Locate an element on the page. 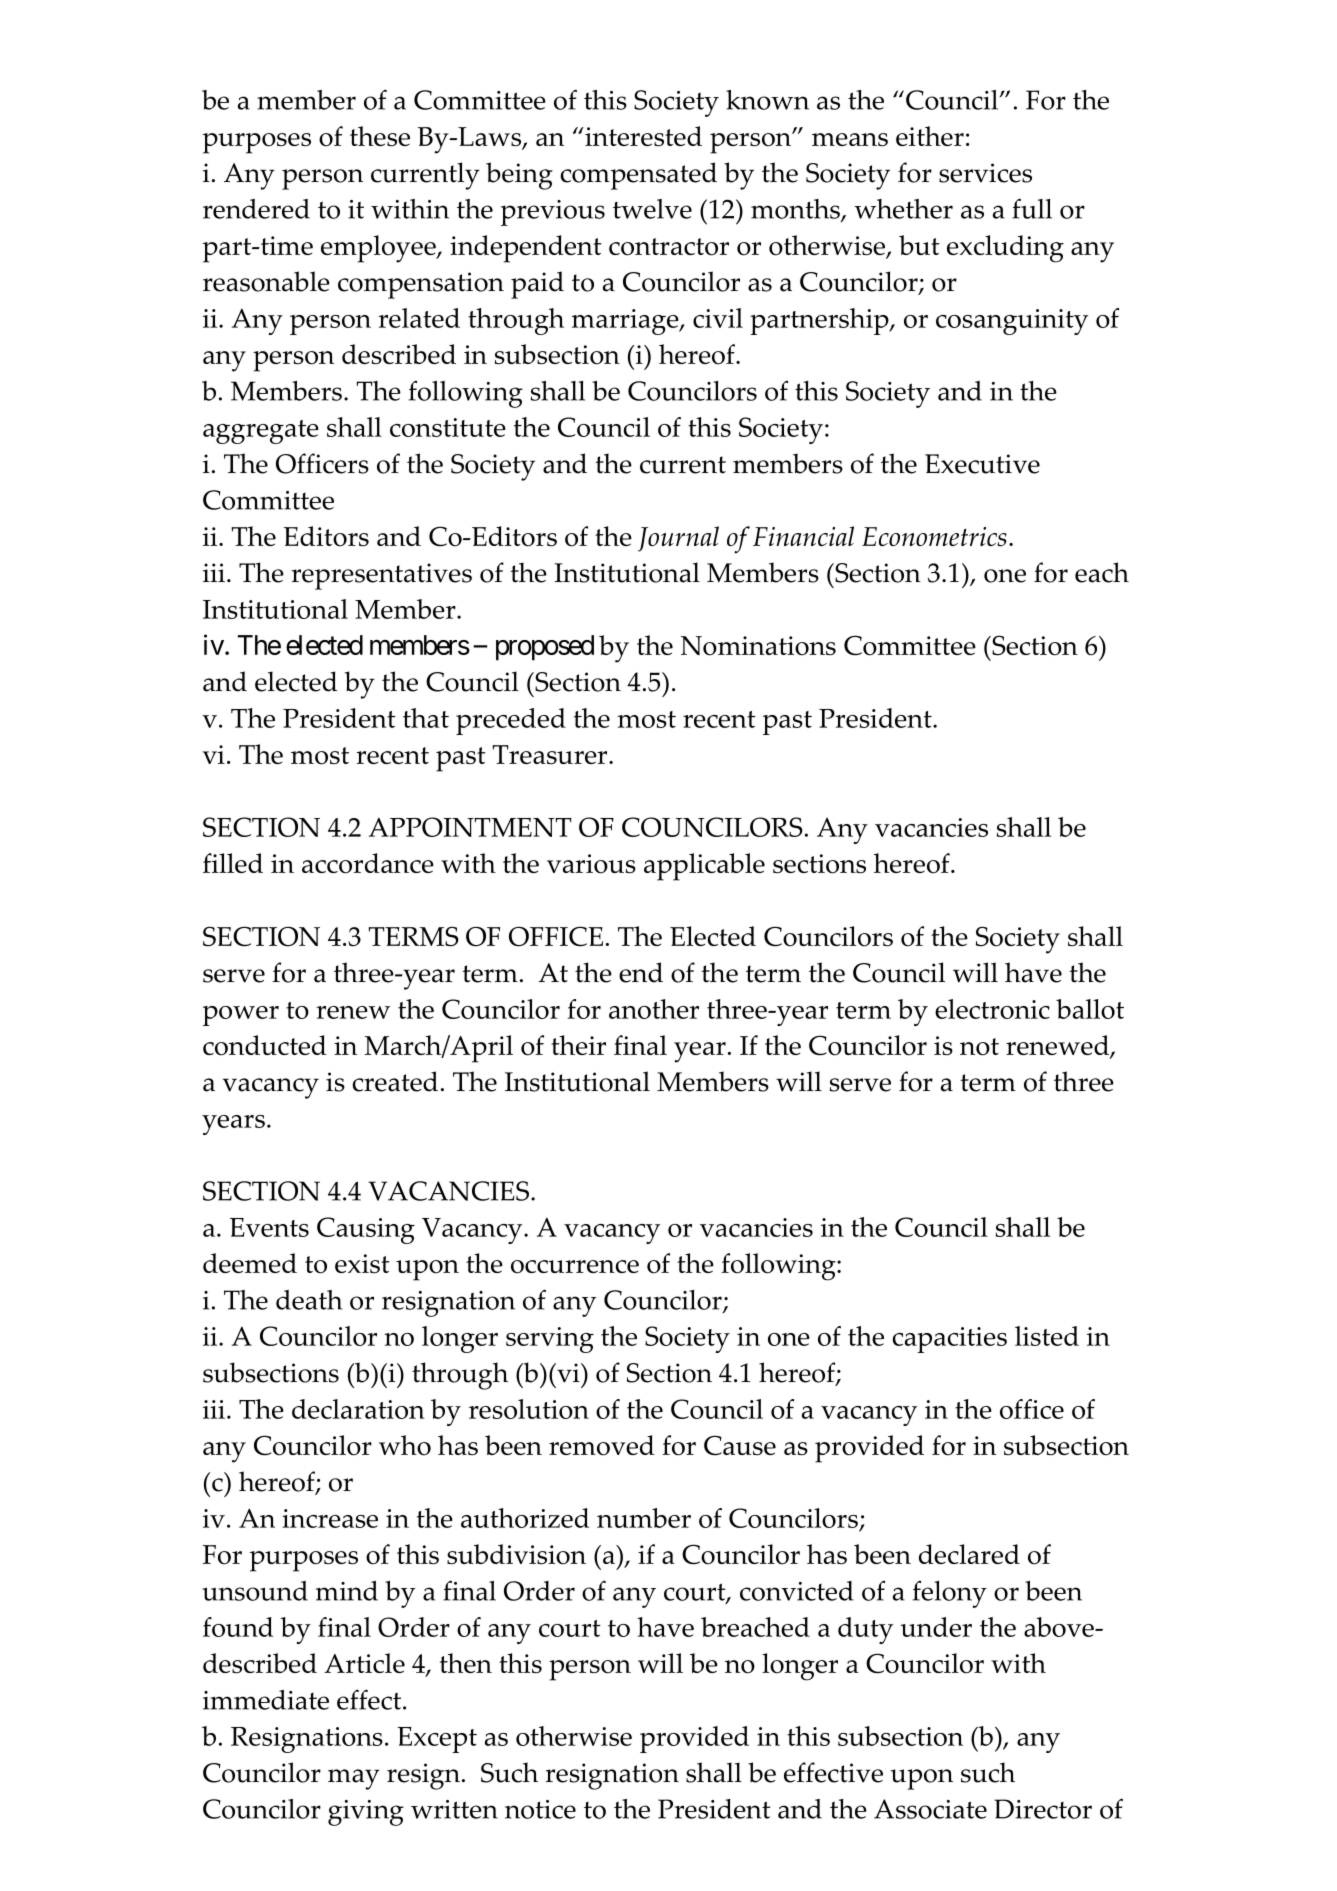 This page has height=1891, width=1337. representatives is located at coordinates (382, 576).
